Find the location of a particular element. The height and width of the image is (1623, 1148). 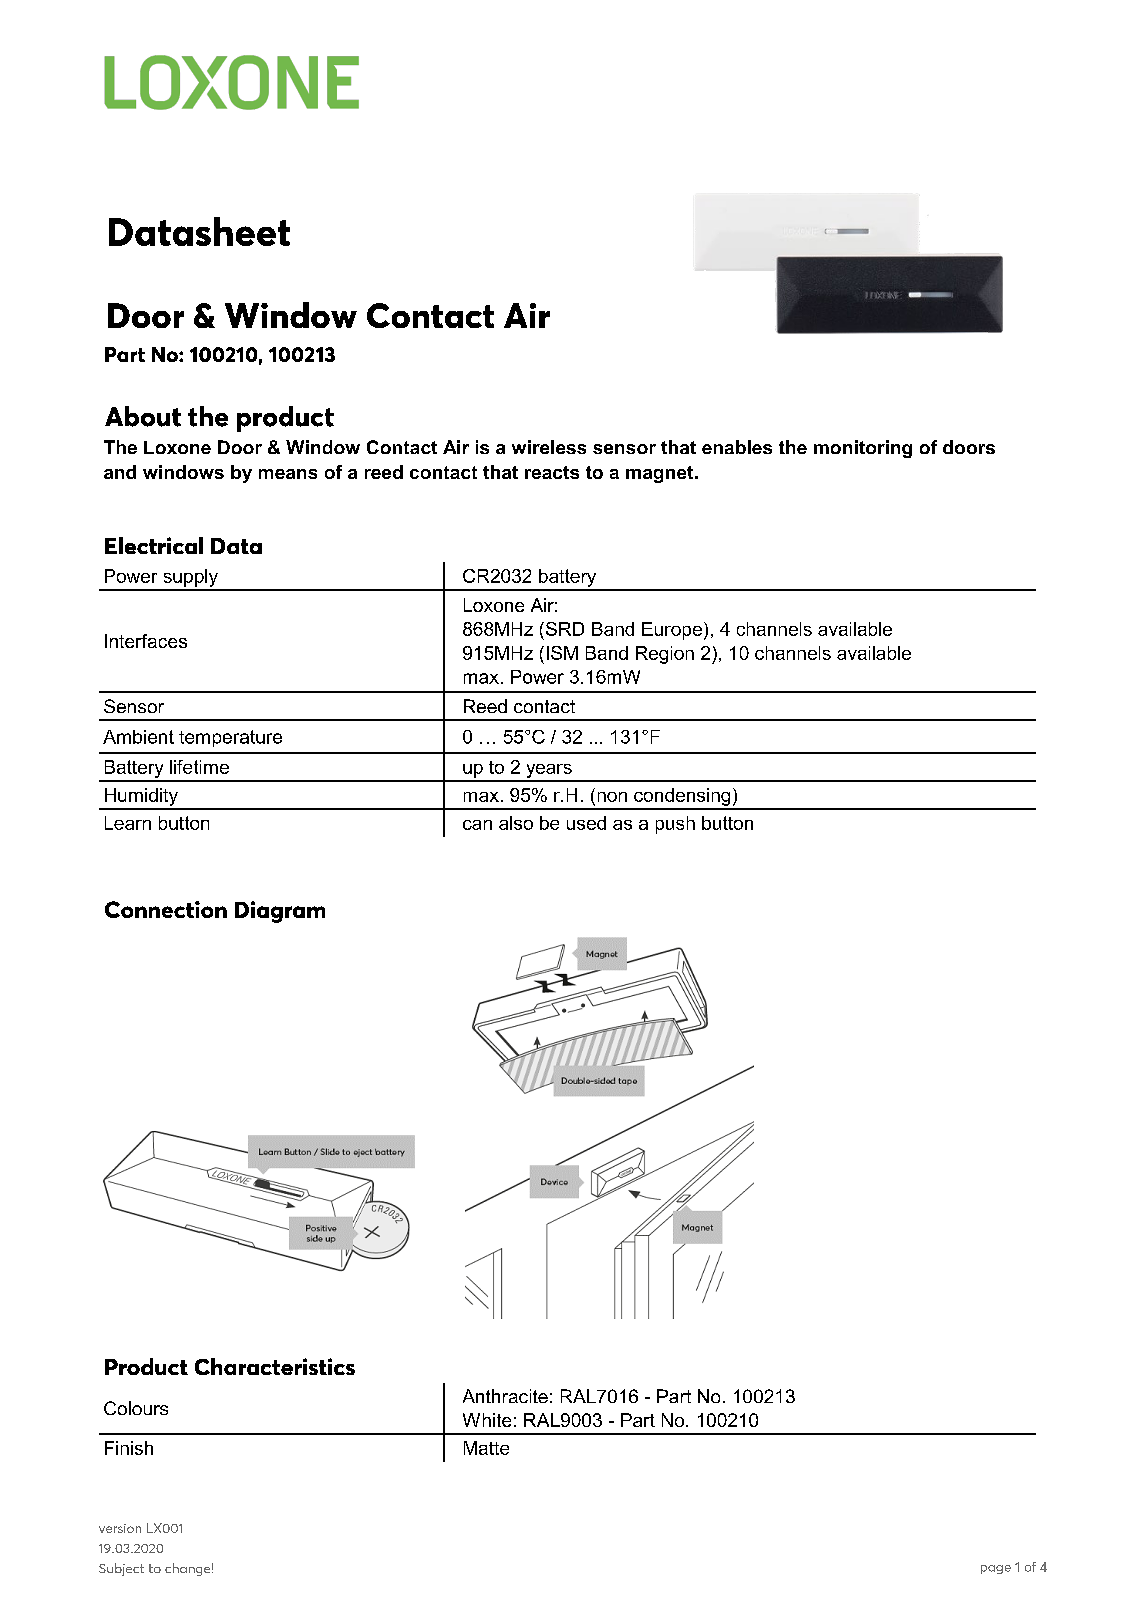

used is located at coordinates (586, 823).
